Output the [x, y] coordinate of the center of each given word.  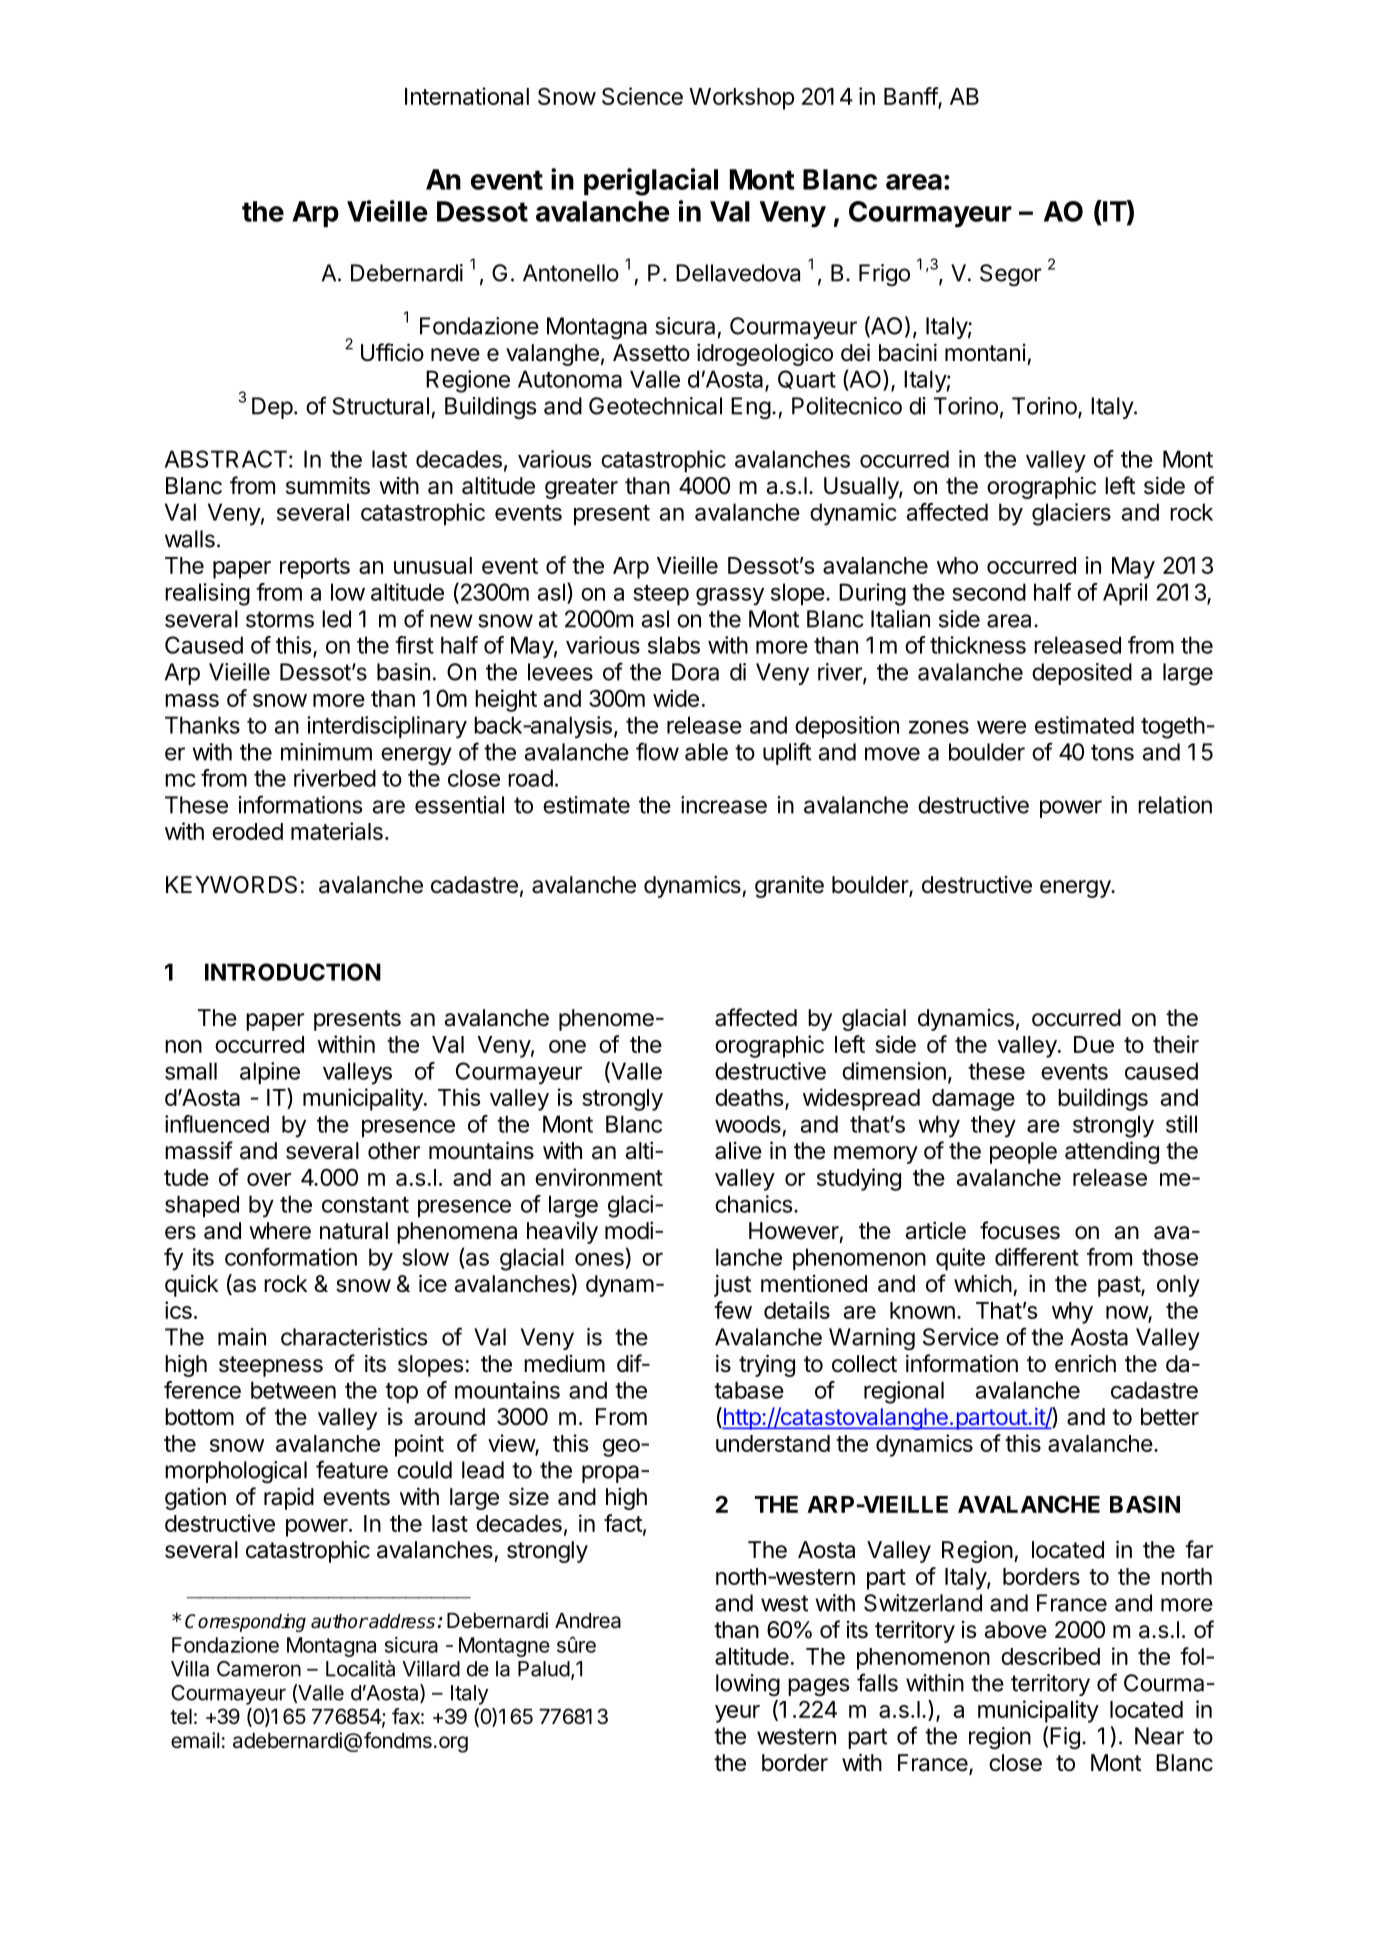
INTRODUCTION [293, 972]
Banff [911, 97]
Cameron [259, 1669]
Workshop [741, 99]
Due [1094, 1044]
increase [724, 805]
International [467, 96]
